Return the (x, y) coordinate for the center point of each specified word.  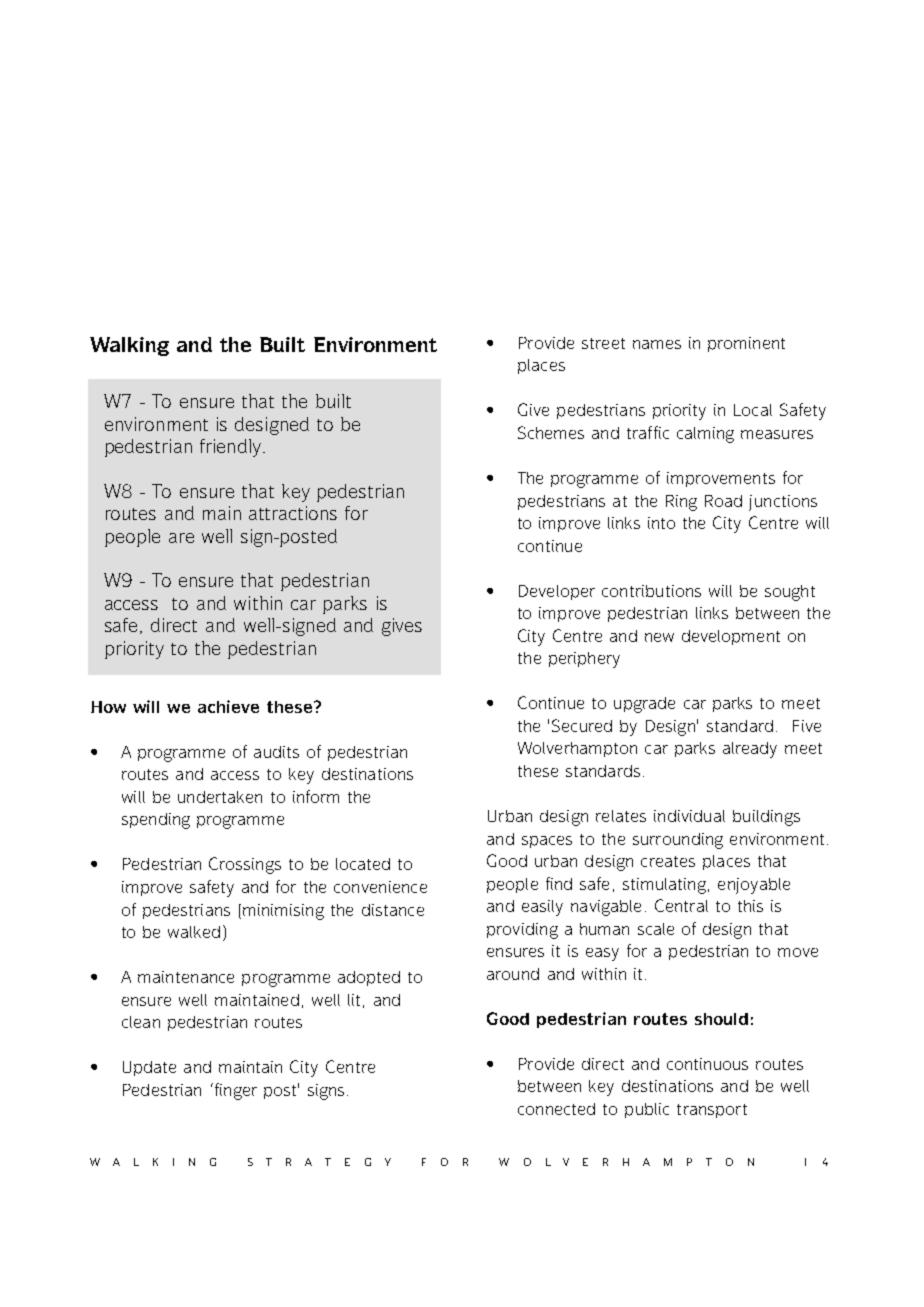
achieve (228, 706)
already (750, 750)
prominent (746, 344)
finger (234, 1091)
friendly (232, 448)
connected (556, 1109)
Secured (582, 725)
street (603, 343)
